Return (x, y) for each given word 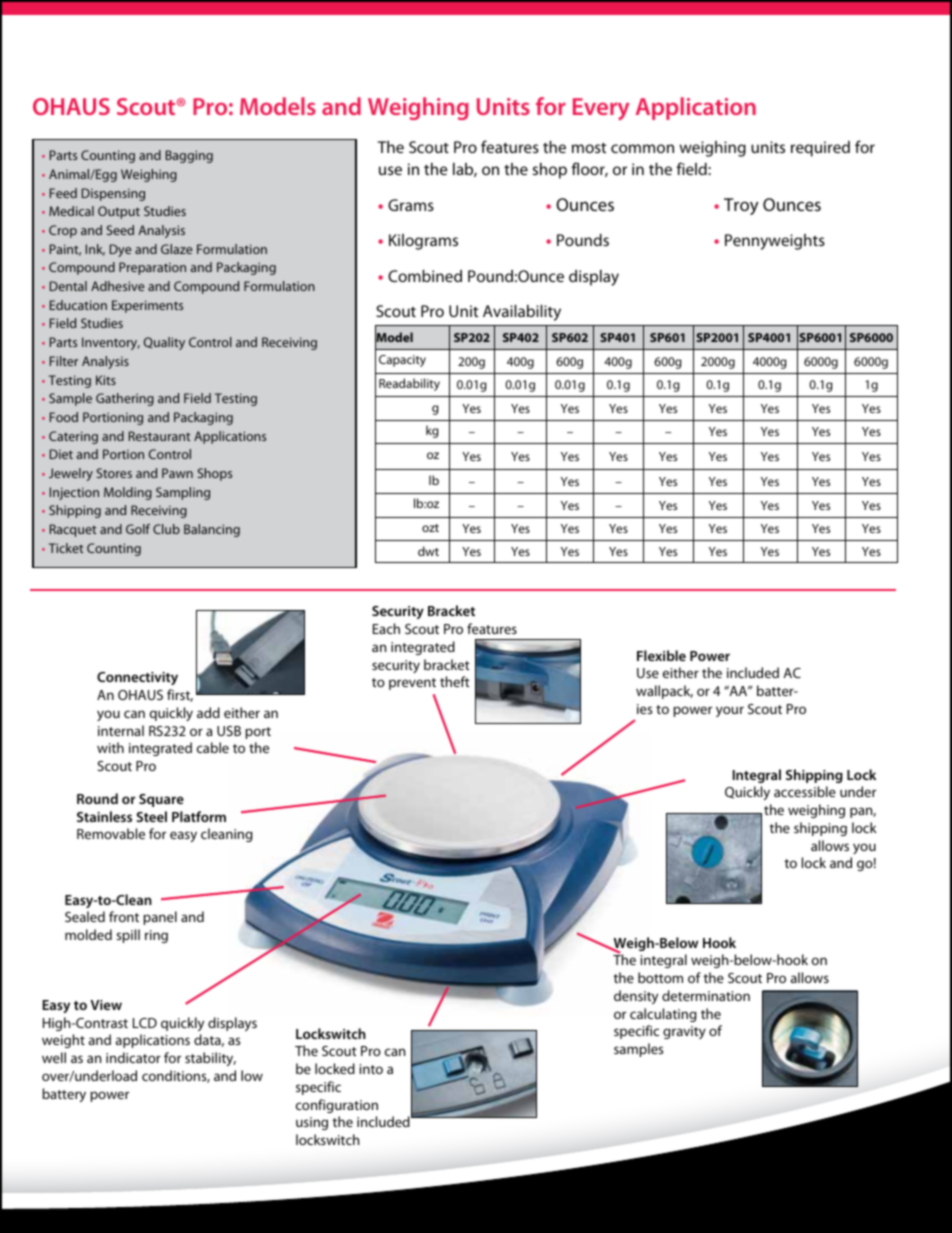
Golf (138, 529)
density (636, 997)
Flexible (661, 655)
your (730, 711)
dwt (428, 551)
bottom (660, 977)
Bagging (189, 156)
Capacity (402, 361)
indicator (133, 1057)
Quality (164, 343)
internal (121, 730)
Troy (741, 206)
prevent (412, 684)
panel (160, 918)
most (589, 148)
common (642, 148)
